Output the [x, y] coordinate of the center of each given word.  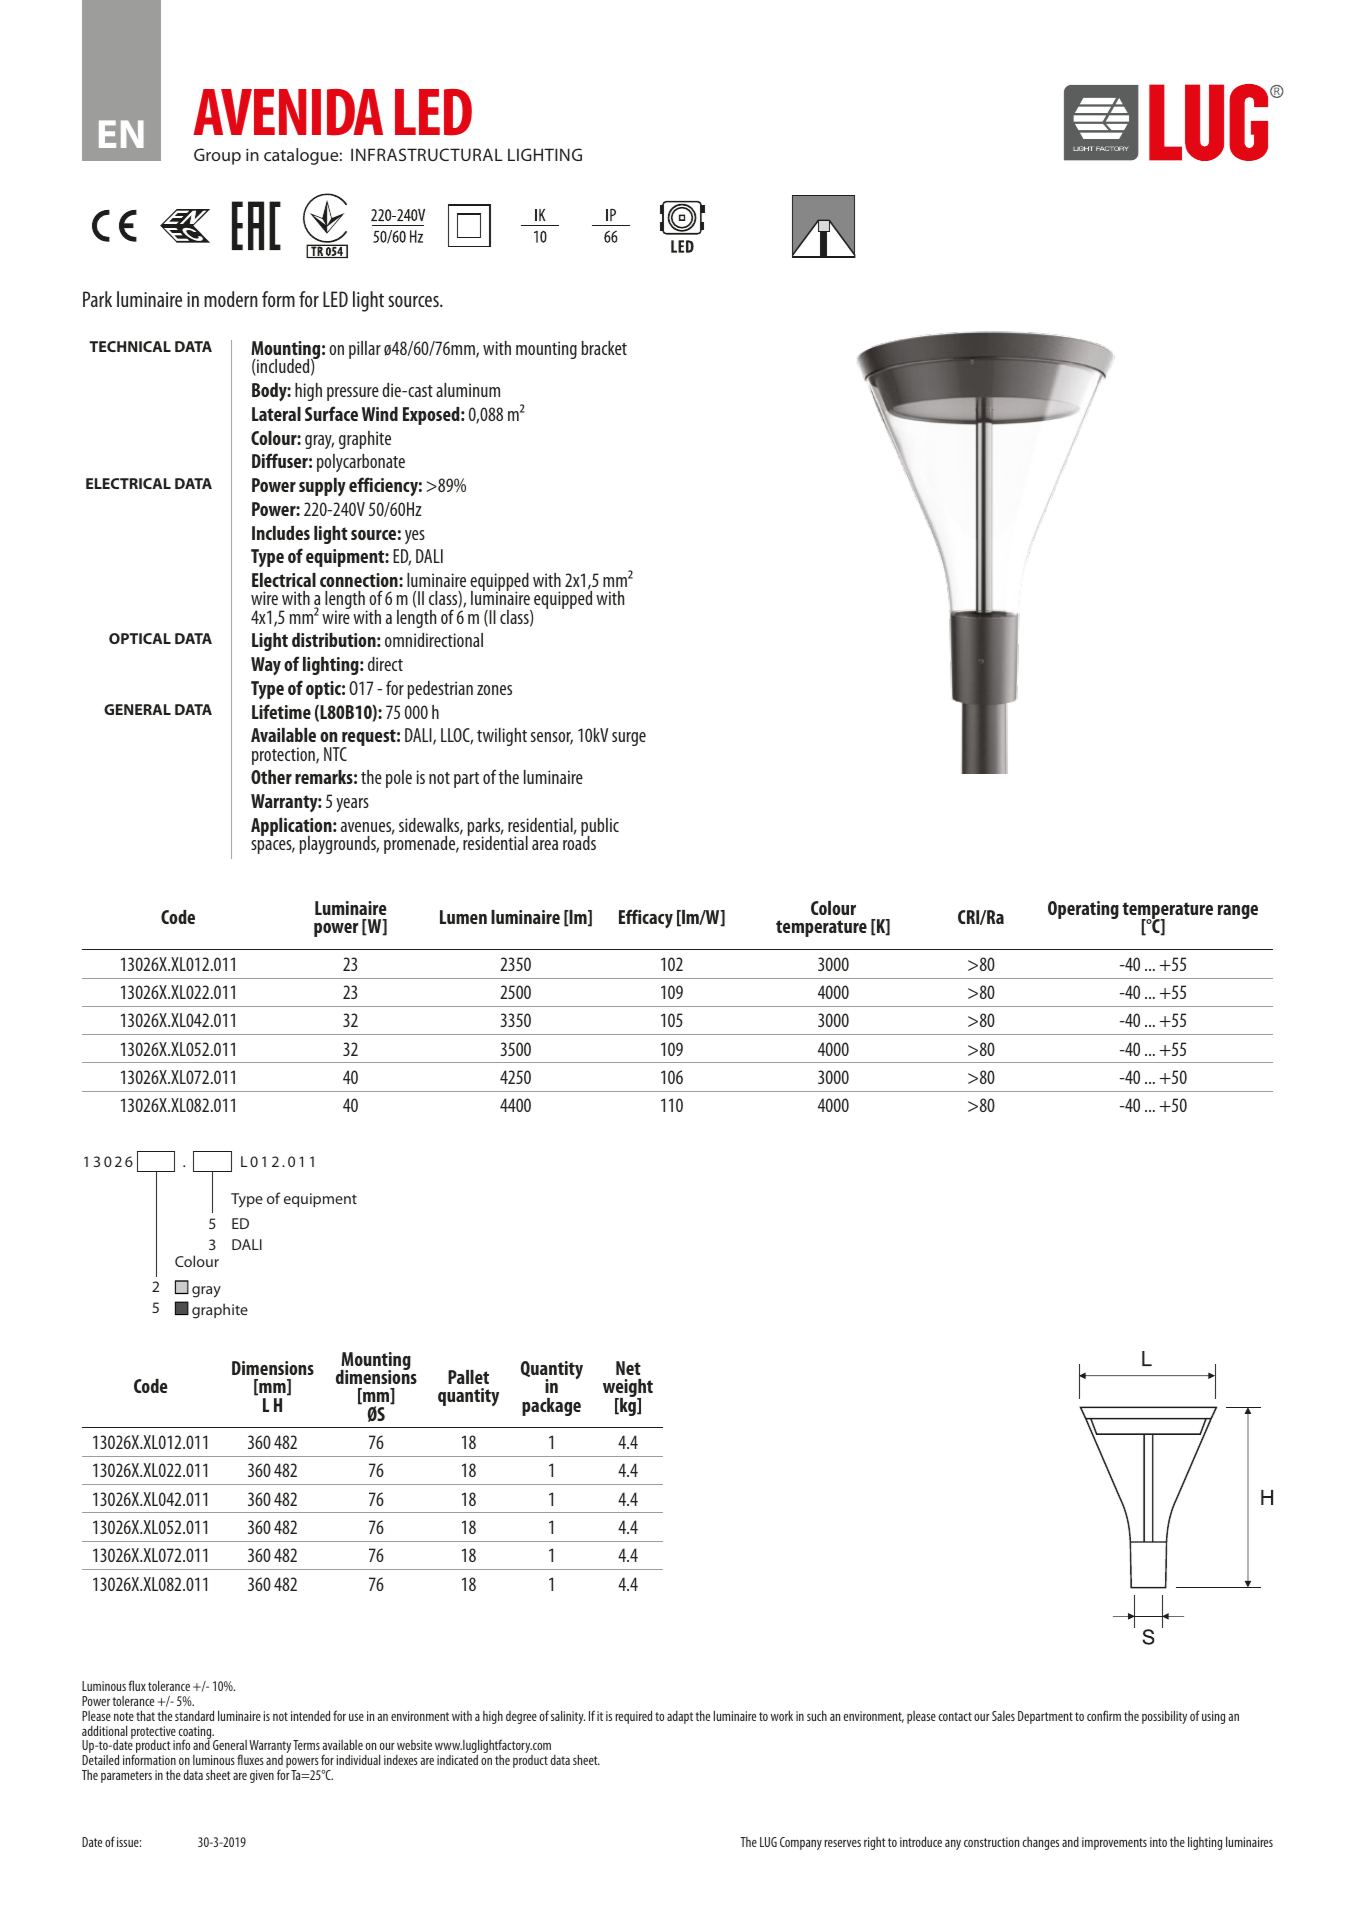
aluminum [468, 390]
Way [266, 666]
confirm [1104, 1715]
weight [628, 1389]
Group [217, 156]
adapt [680, 1717]
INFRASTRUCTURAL [427, 154]
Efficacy [646, 918]
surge [629, 739]
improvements [1114, 1843]
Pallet [468, 1377]
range [1238, 912]
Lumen [463, 917]
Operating [1083, 910]
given [262, 1776]
